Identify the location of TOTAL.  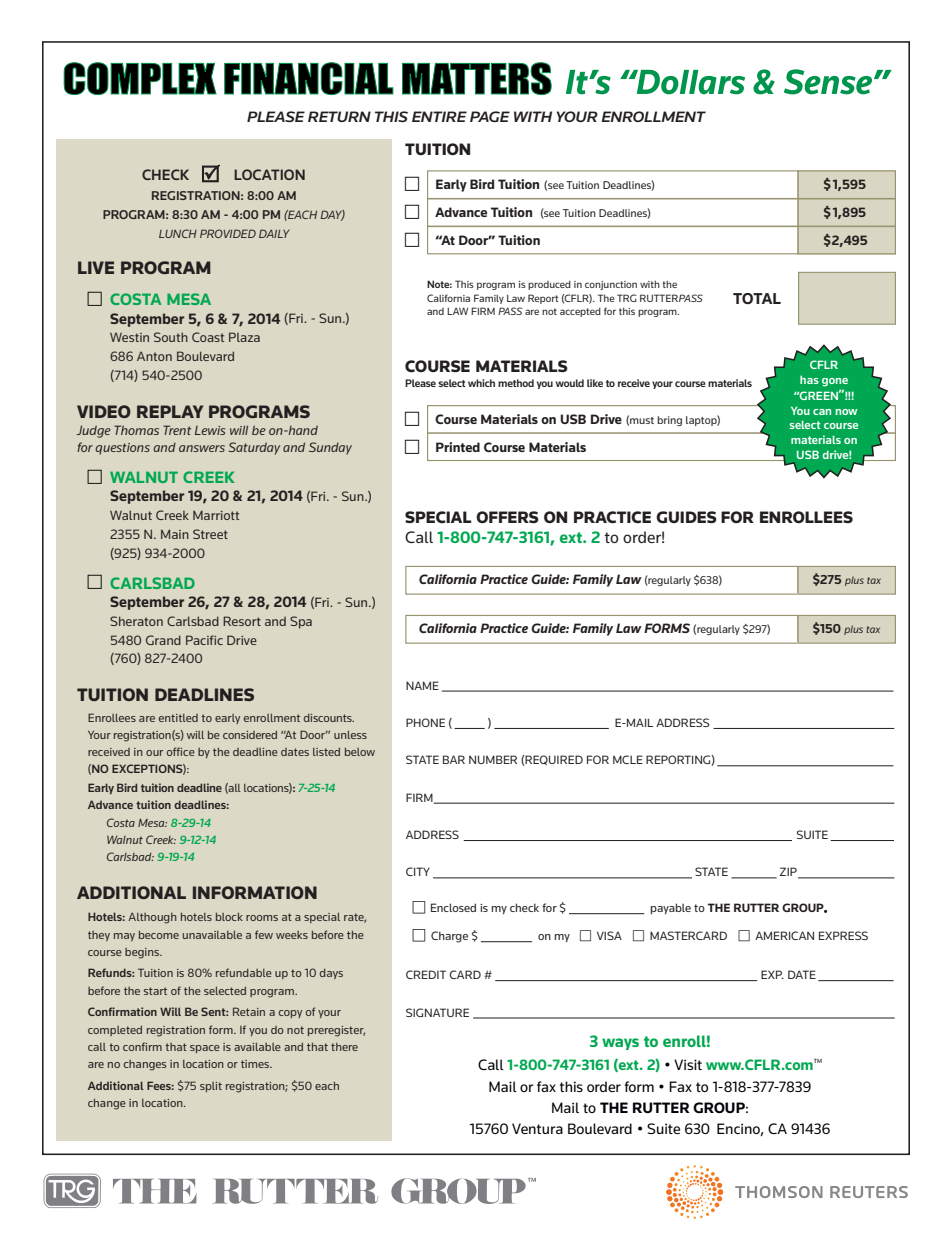
(757, 298).
